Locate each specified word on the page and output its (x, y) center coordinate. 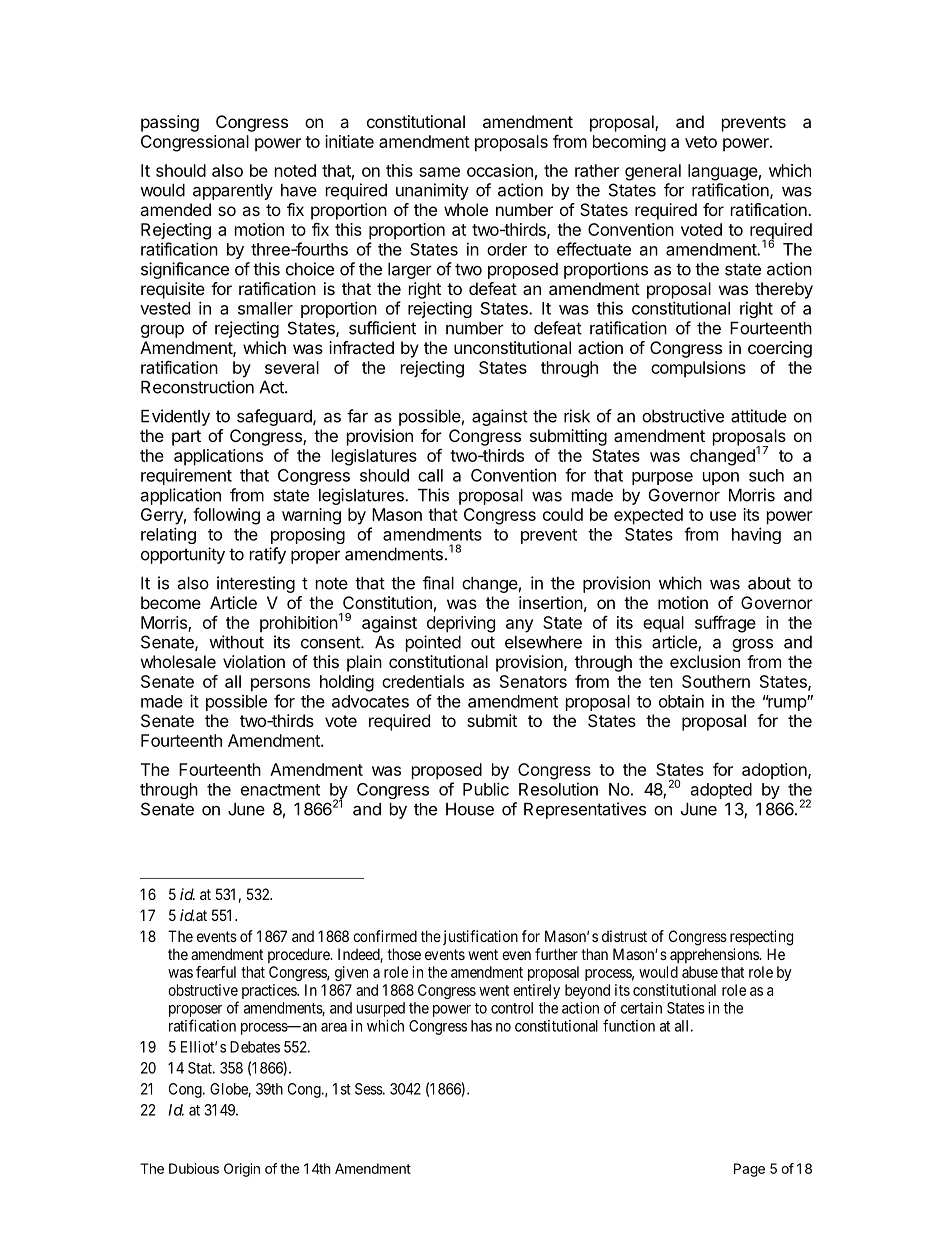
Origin (242, 1170)
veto (701, 142)
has (481, 1026)
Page (749, 1170)
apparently (233, 192)
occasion (500, 170)
